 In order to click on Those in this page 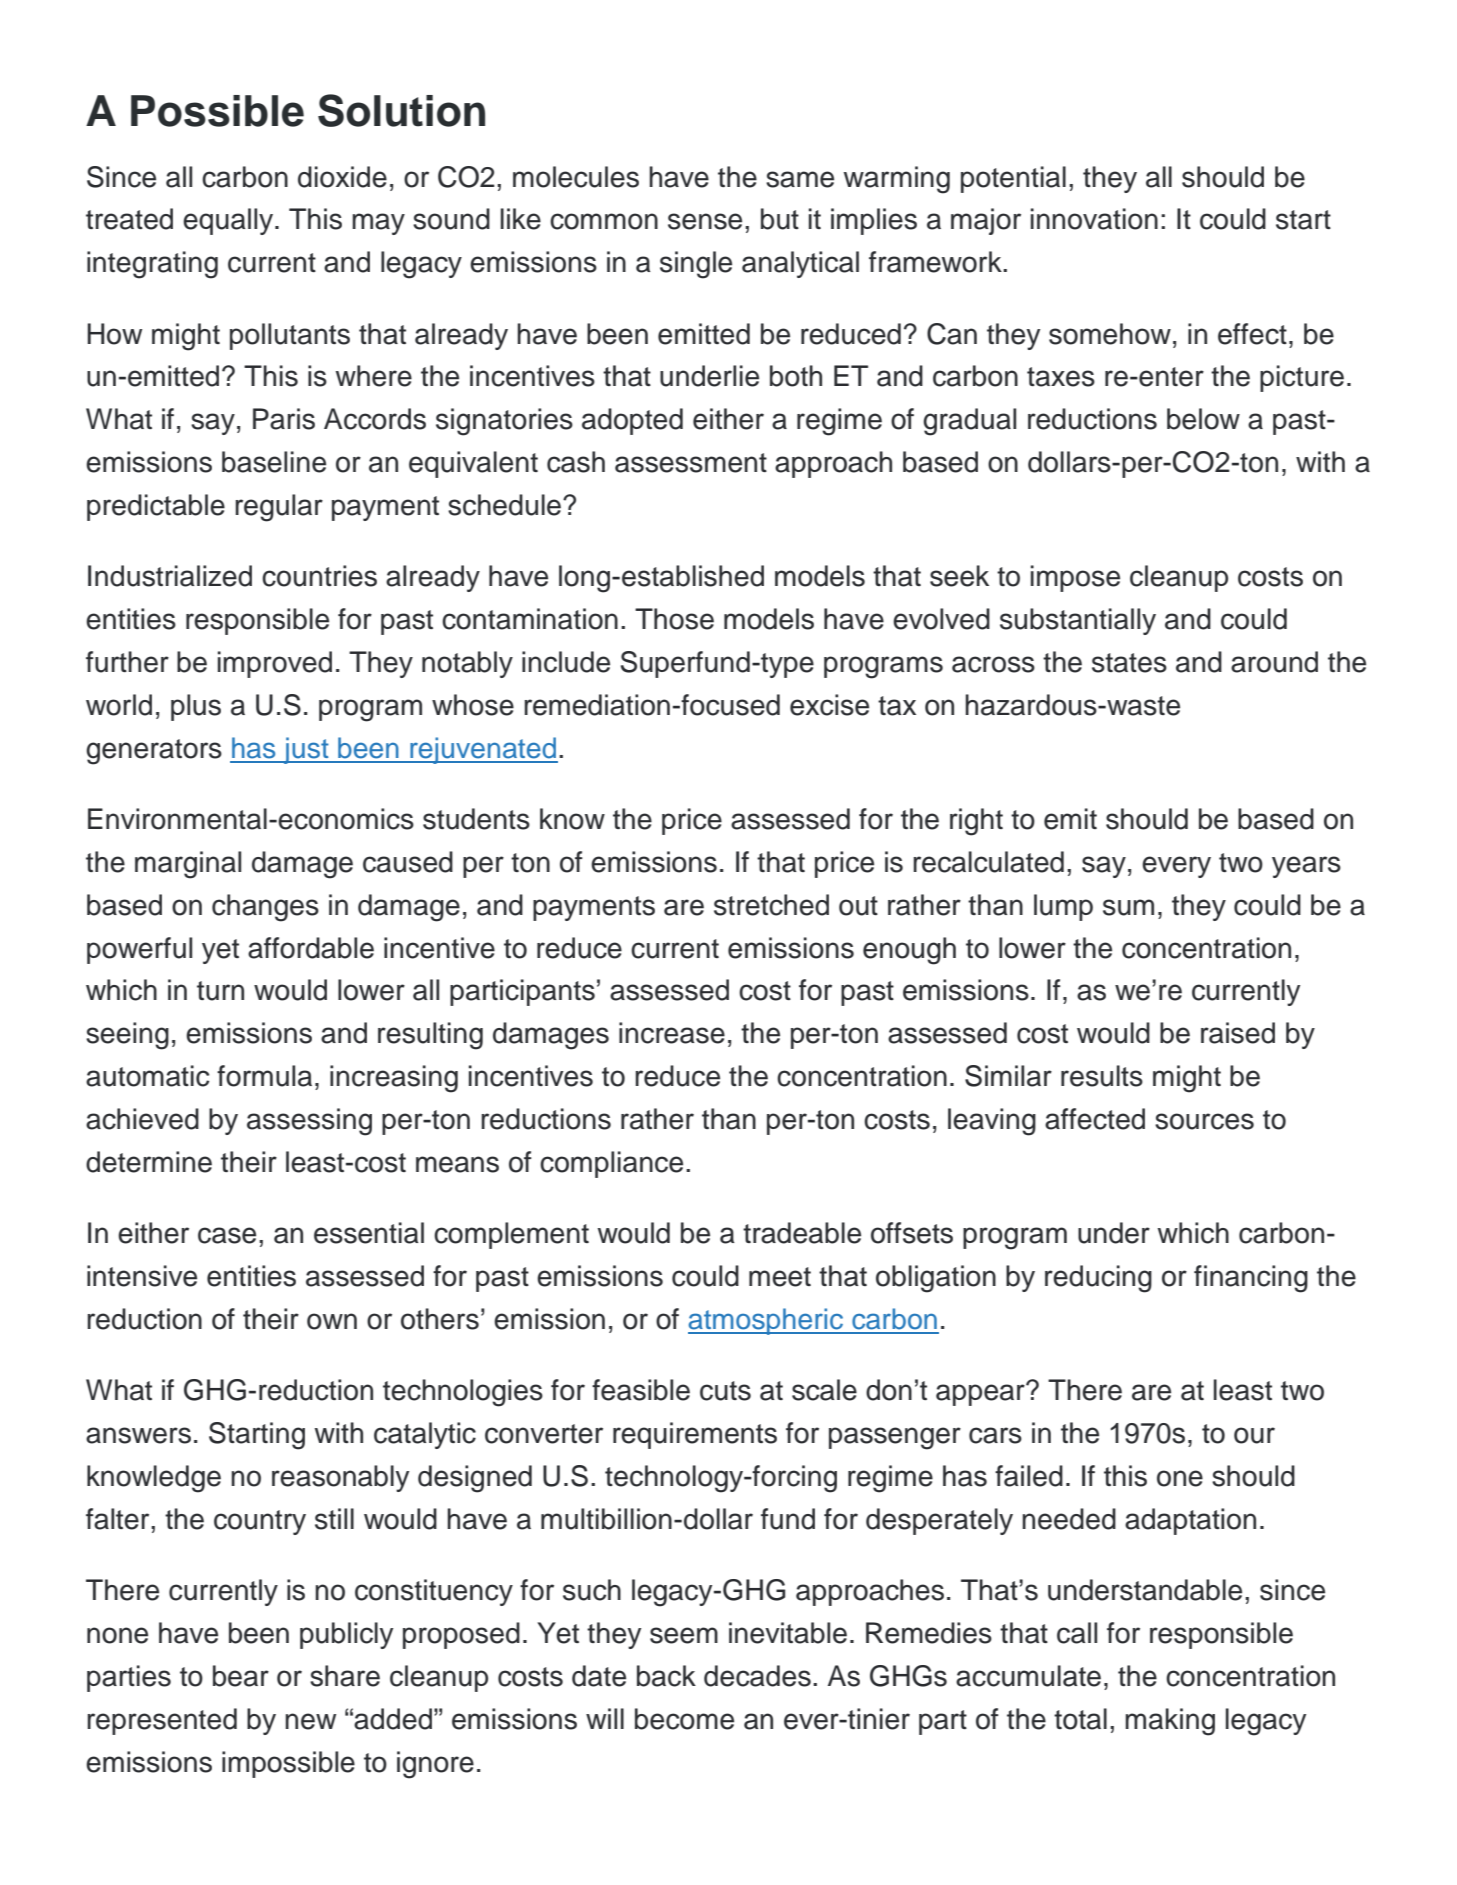, I will do `click(674, 619)`.
